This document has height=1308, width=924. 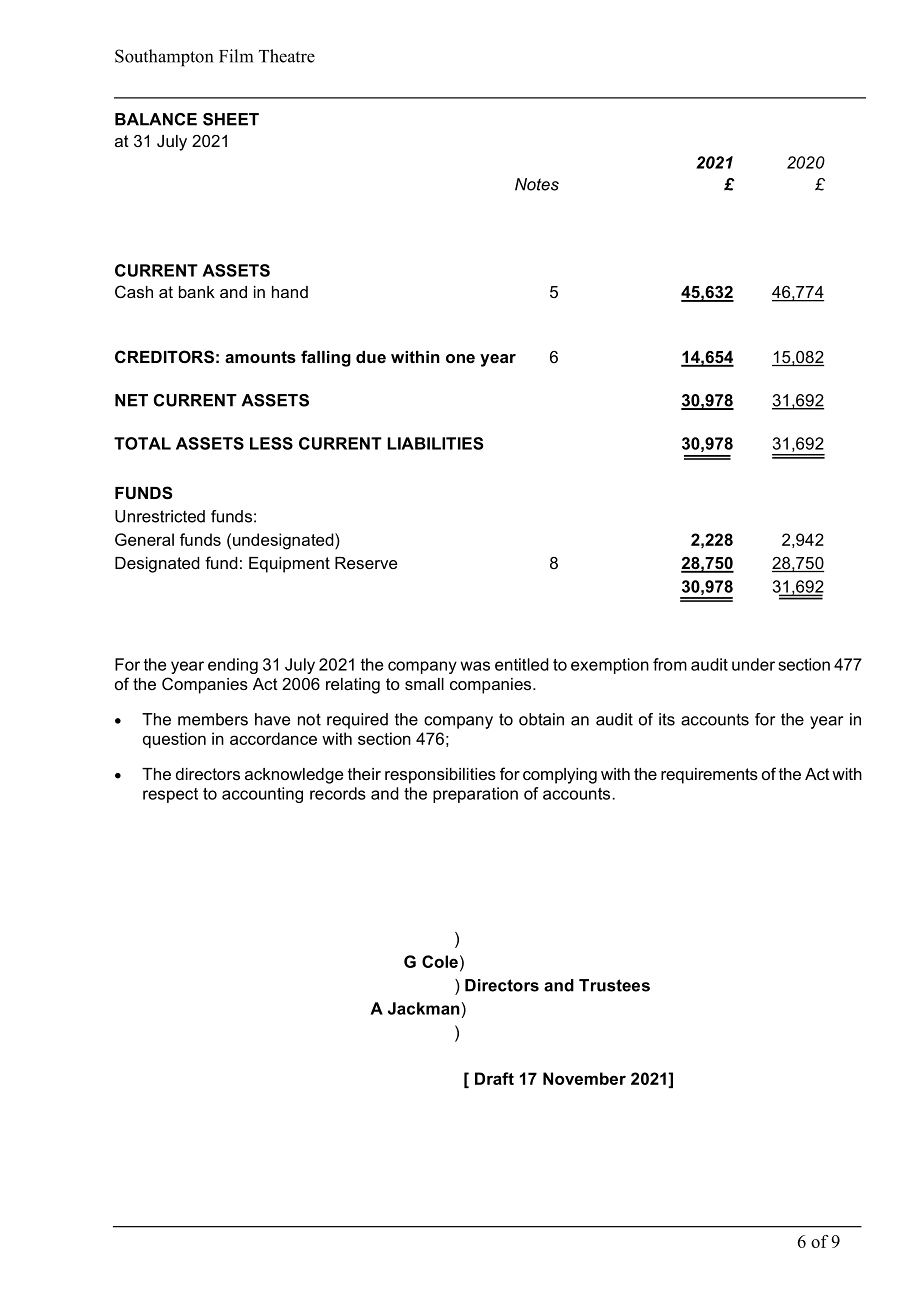 What do you see at coordinates (197, 292) in the document?
I see `bank` at bounding box center [197, 292].
